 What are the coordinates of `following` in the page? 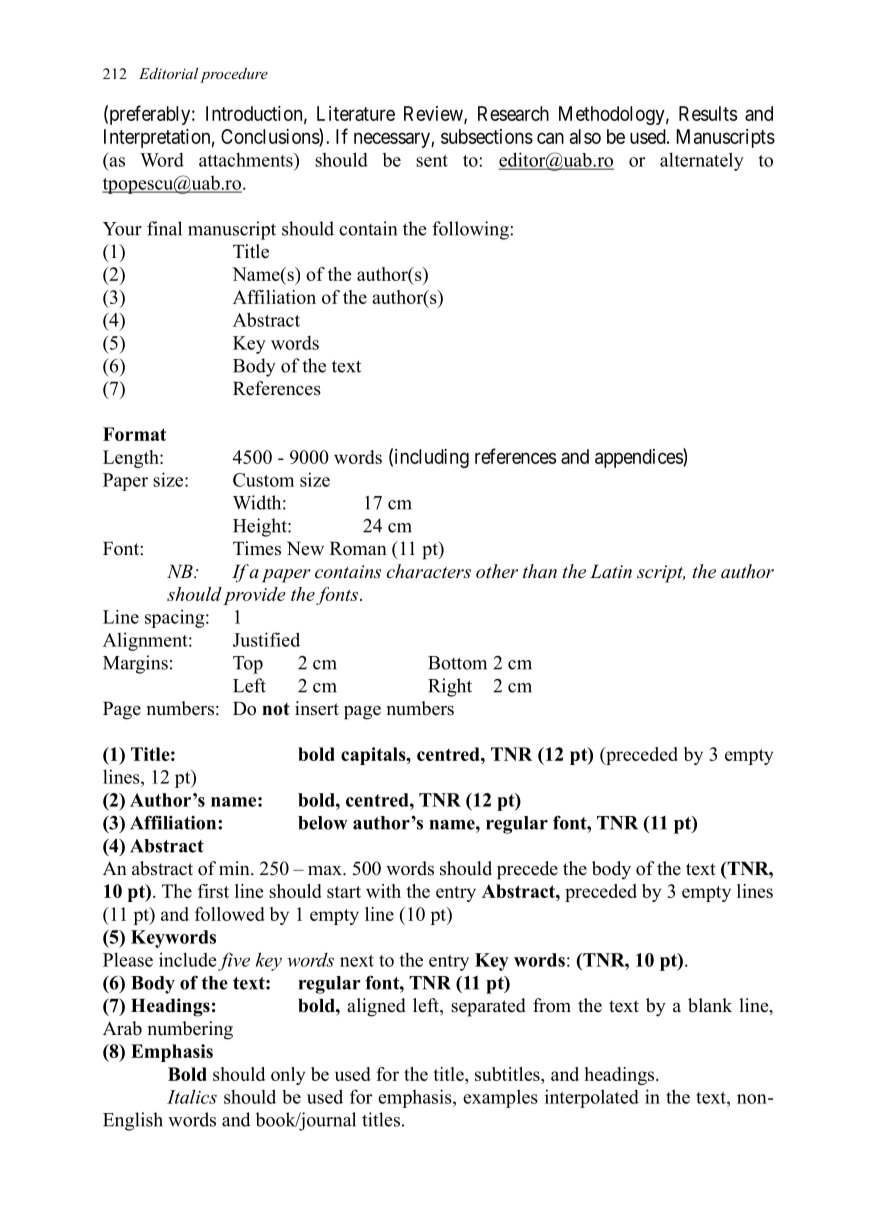 It's located at (471, 230).
